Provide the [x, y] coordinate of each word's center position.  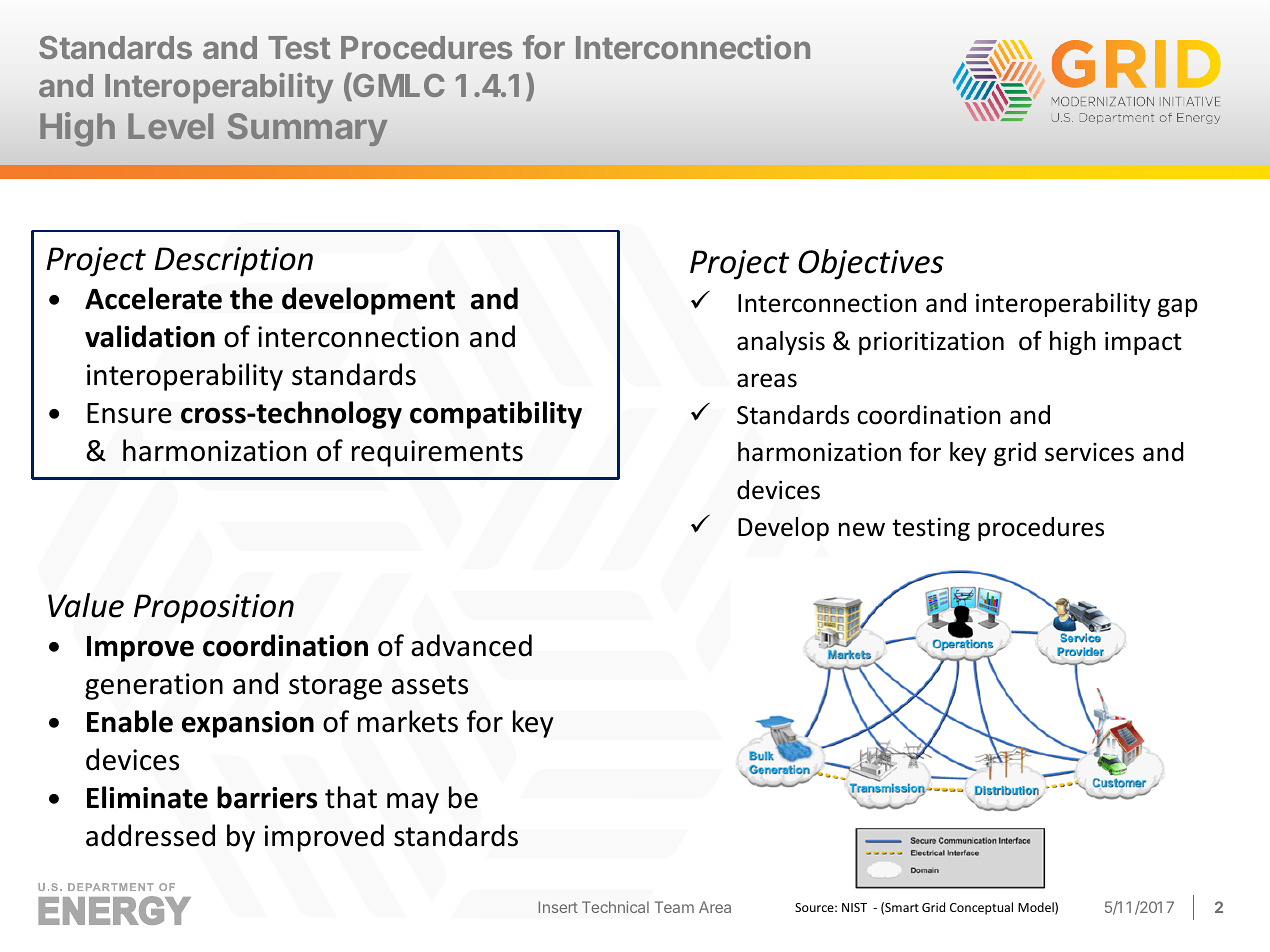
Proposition [214, 609]
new [862, 529]
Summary [307, 129]
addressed [150, 835]
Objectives [871, 264]
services [1089, 452]
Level [170, 126]
